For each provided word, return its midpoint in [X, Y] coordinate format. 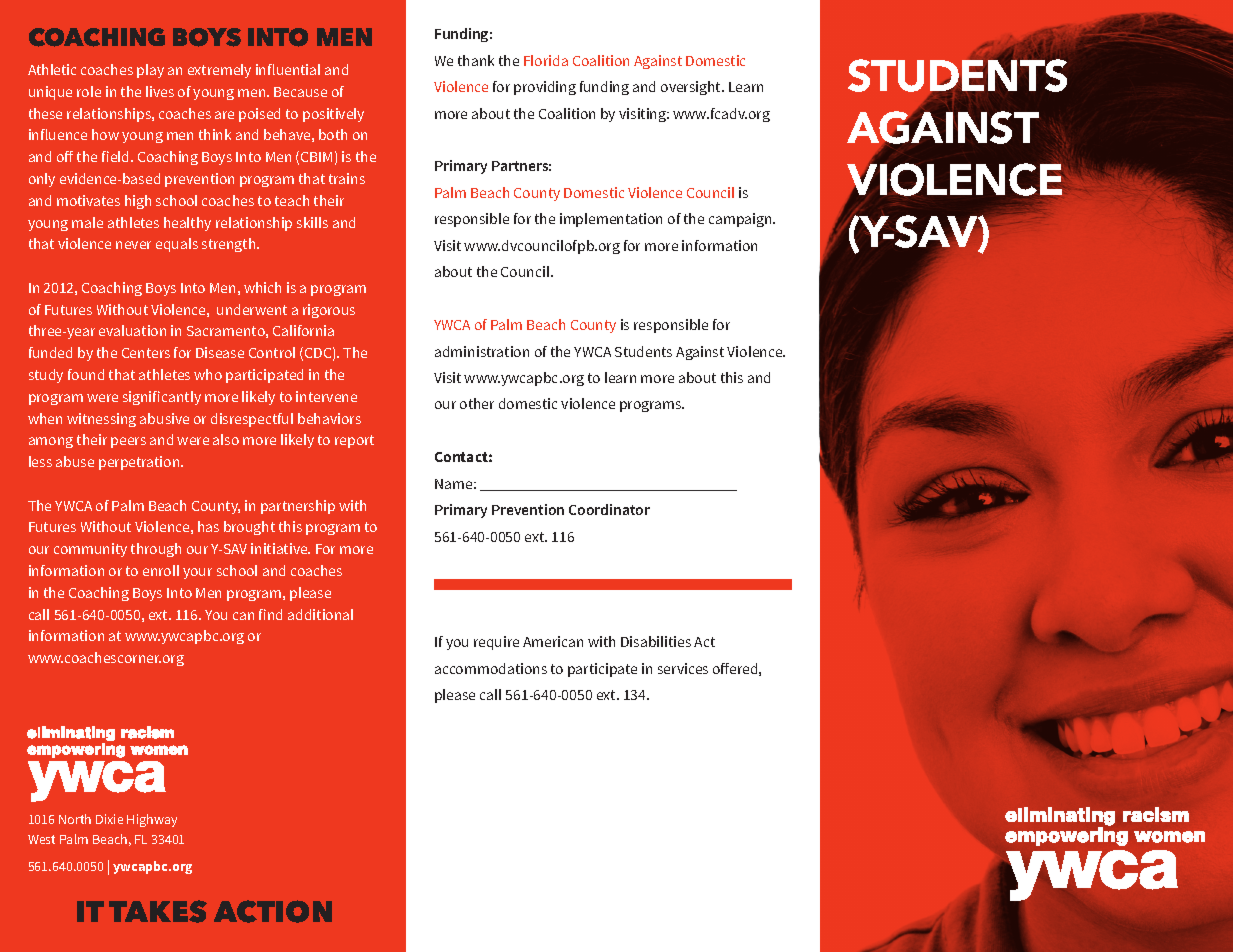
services [683, 668]
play [150, 71]
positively [333, 115]
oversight [692, 88]
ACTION [273, 911]
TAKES [158, 911]
